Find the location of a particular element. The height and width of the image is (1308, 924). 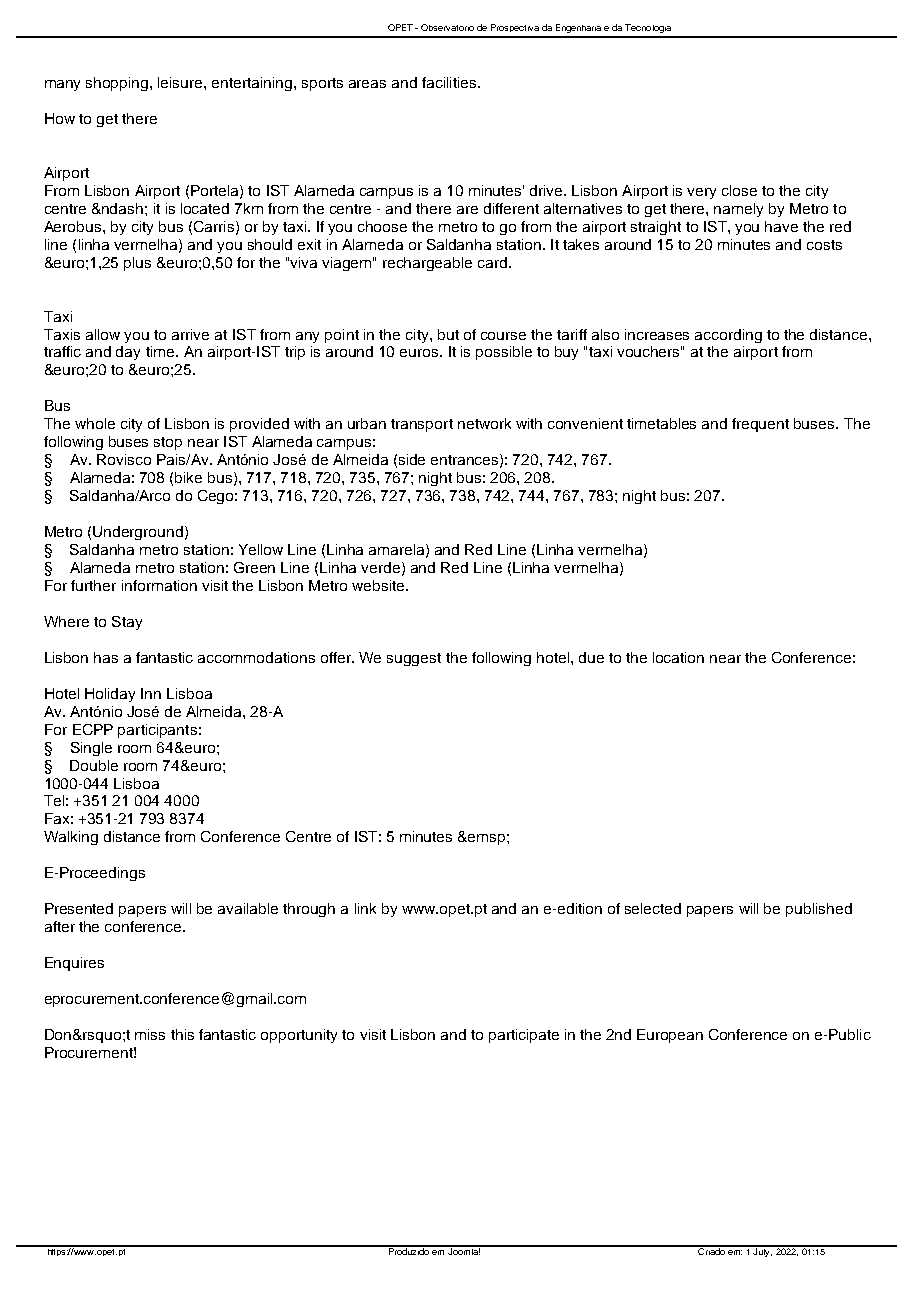

Stay is located at coordinates (127, 623).
